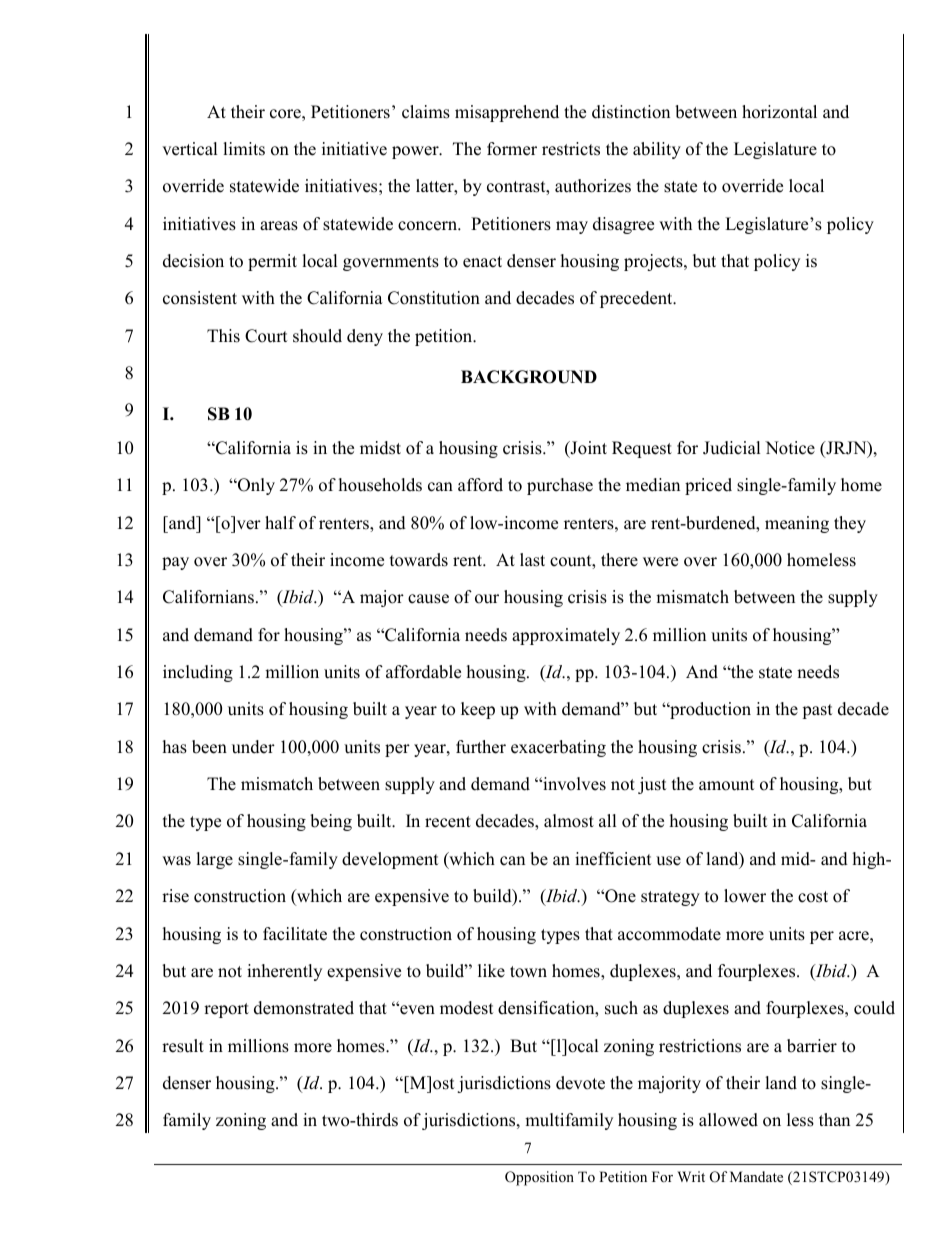  Describe the element at coordinates (183, 1046) in the screenshot. I see `result` at that location.
